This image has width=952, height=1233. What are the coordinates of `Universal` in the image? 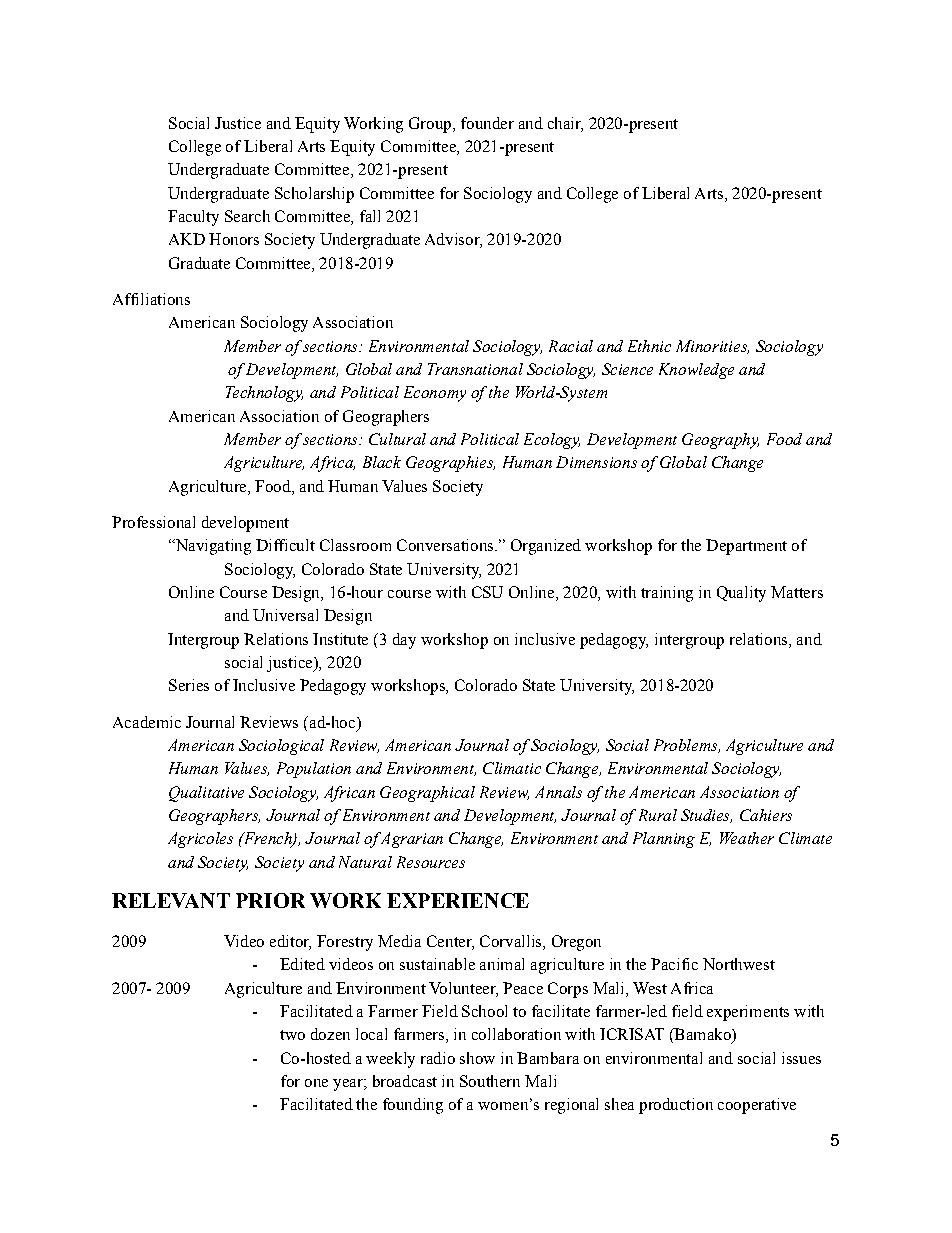 It's located at (285, 615).
